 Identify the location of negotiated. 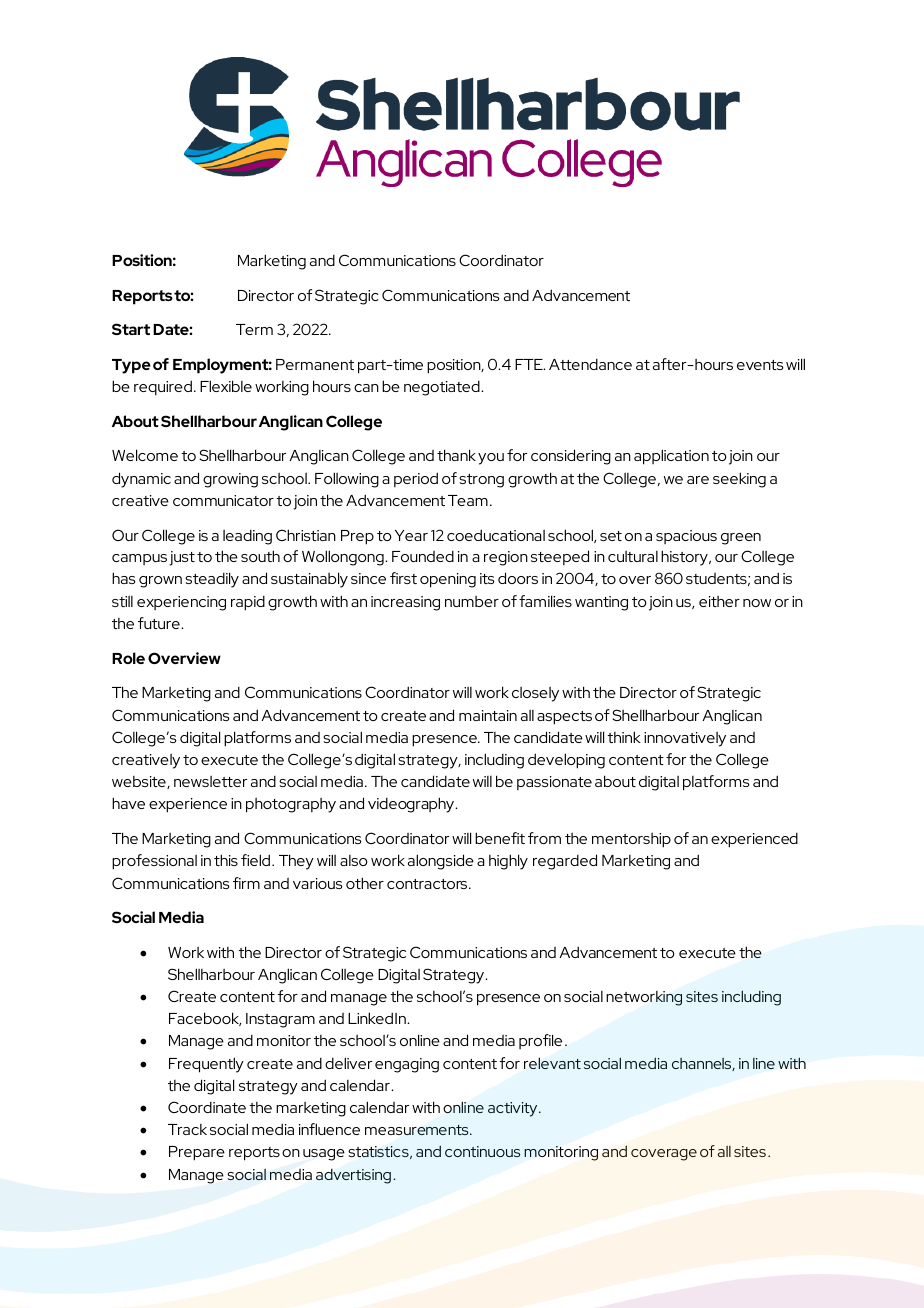
(443, 388).
